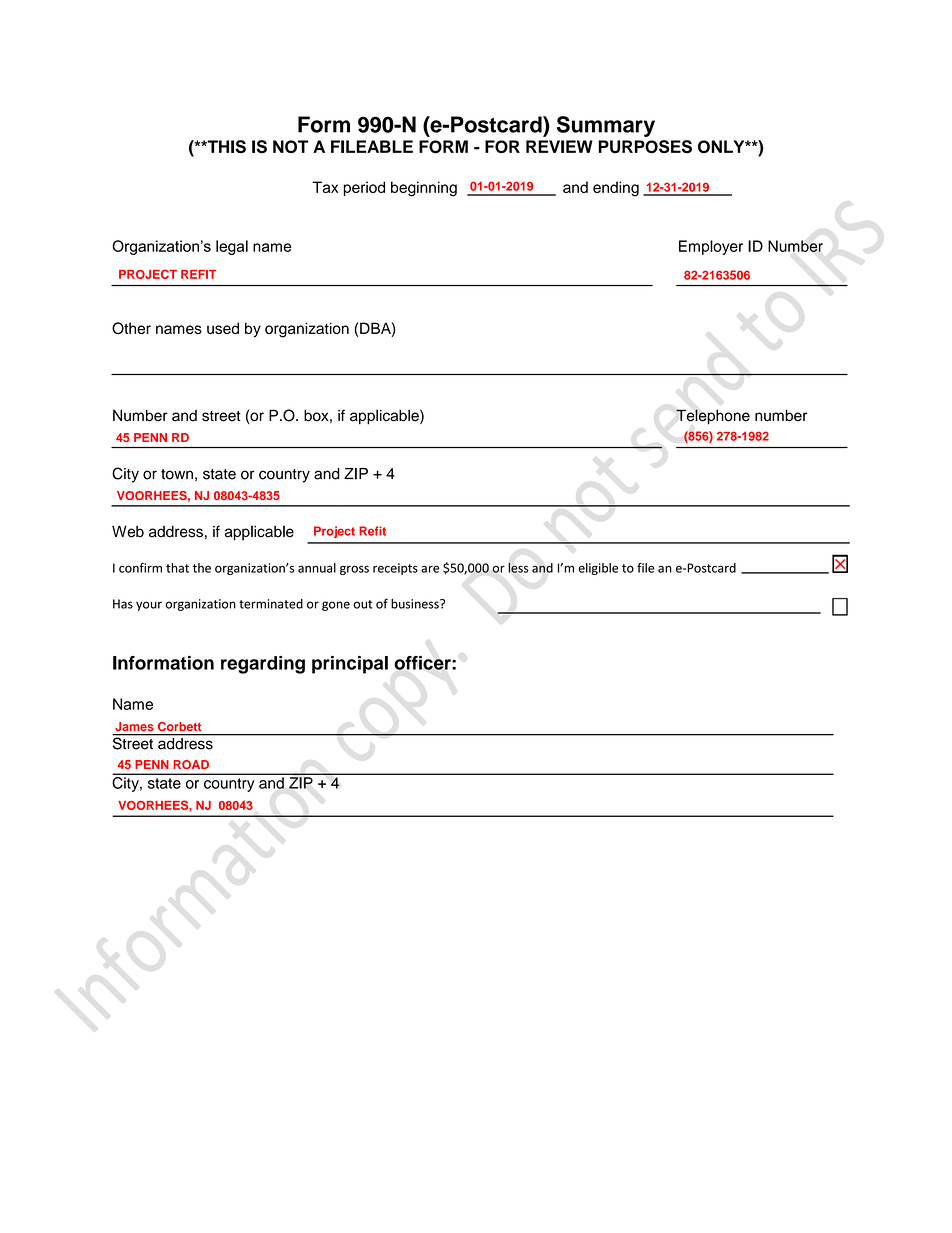 The height and width of the screenshot is (1233, 952). Describe the element at coordinates (424, 189) in the screenshot. I see `beginning` at that location.
